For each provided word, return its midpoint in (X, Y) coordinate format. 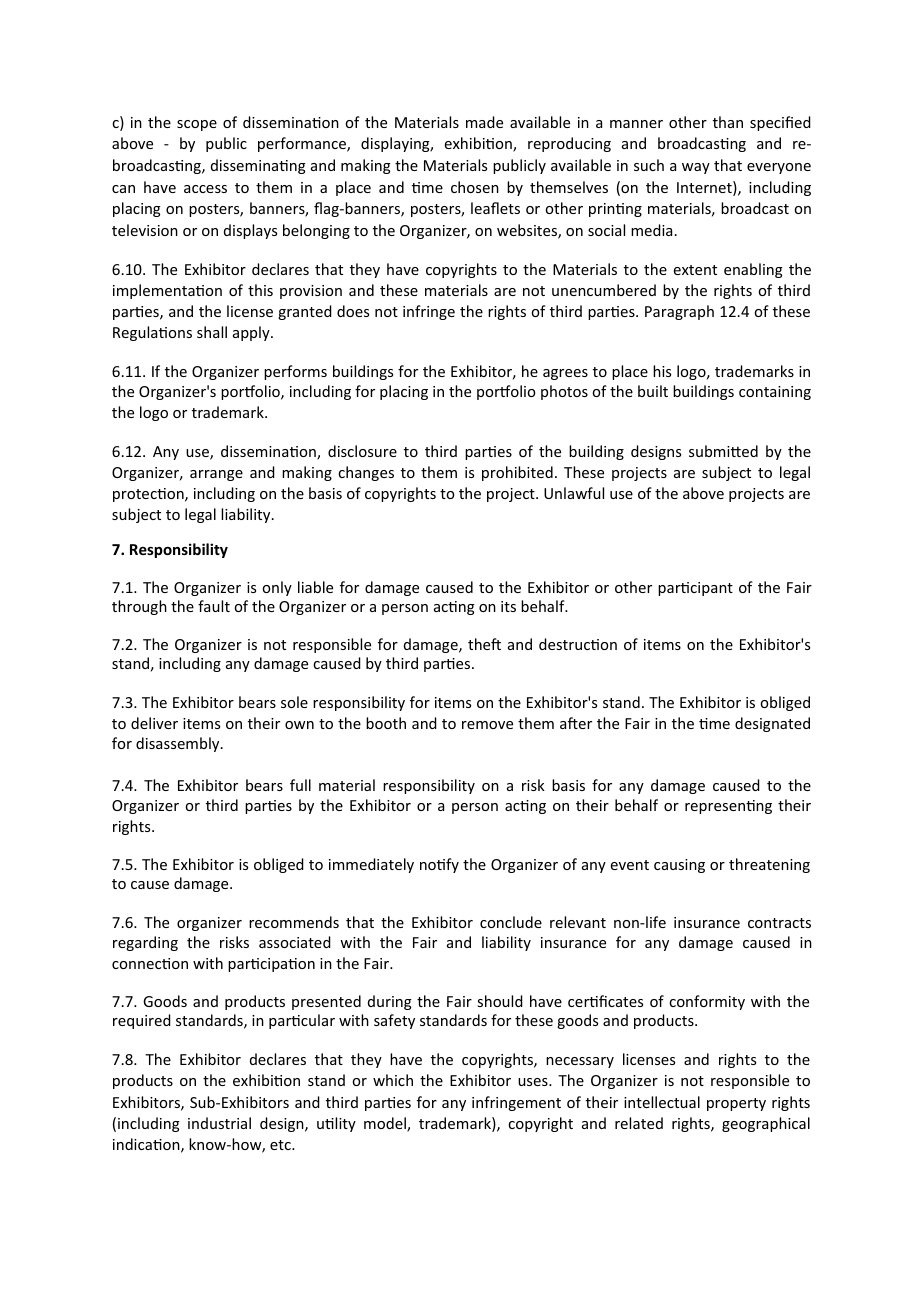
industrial (219, 1123)
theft (484, 644)
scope (197, 125)
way (696, 168)
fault (214, 606)
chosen (475, 187)
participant (695, 589)
